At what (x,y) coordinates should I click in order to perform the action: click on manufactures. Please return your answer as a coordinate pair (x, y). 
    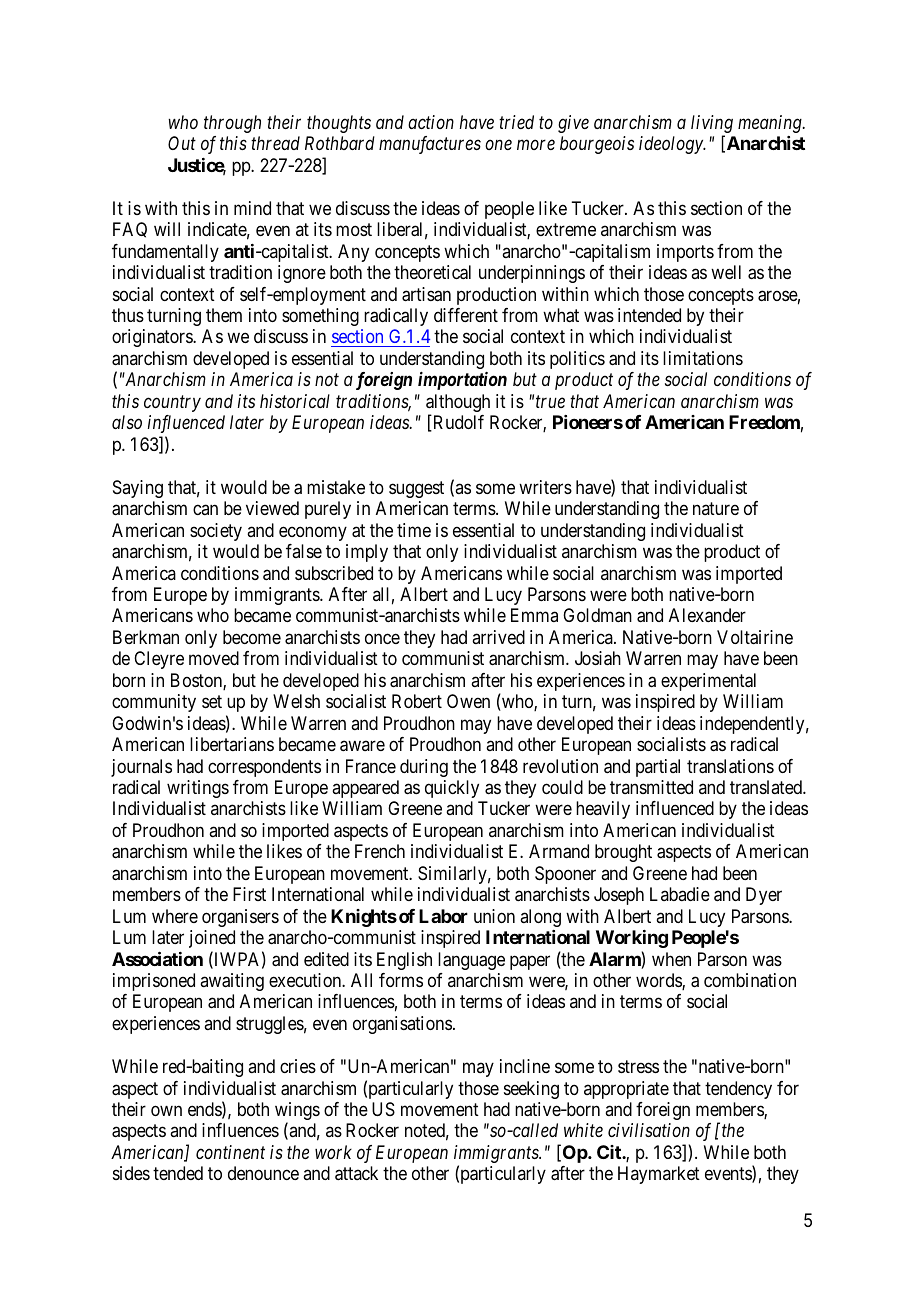
    Looking at the image, I should click on (430, 145).
